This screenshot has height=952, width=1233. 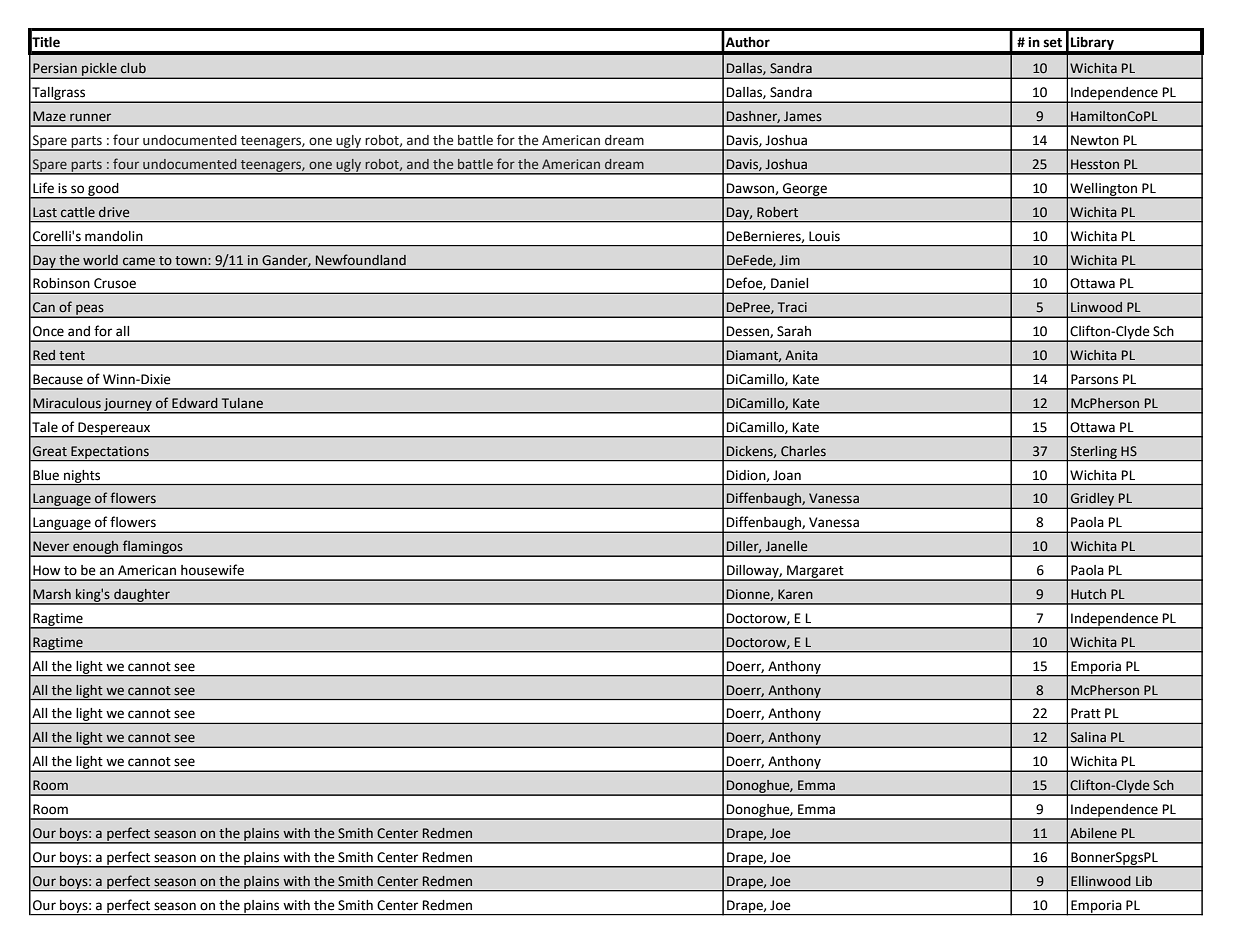 I want to click on Abilene, so click(x=1093, y=833).
